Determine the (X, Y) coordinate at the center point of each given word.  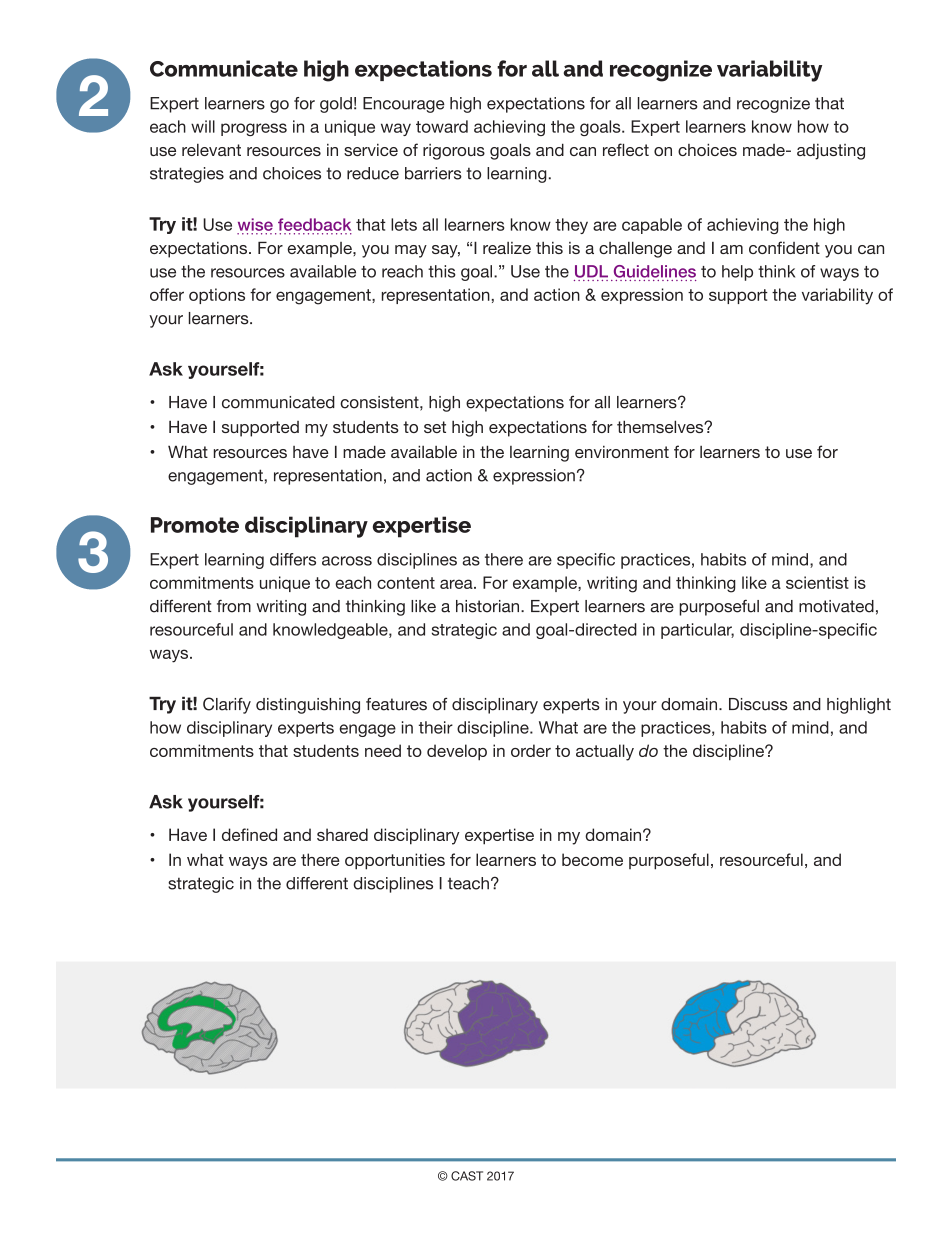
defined (249, 834)
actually (605, 752)
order (531, 750)
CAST (467, 1176)
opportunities (395, 861)
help (737, 273)
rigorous (454, 152)
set (435, 427)
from (234, 606)
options (217, 296)
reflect (626, 149)
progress (254, 129)
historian (489, 606)
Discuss (758, 704)
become (592, 859)
